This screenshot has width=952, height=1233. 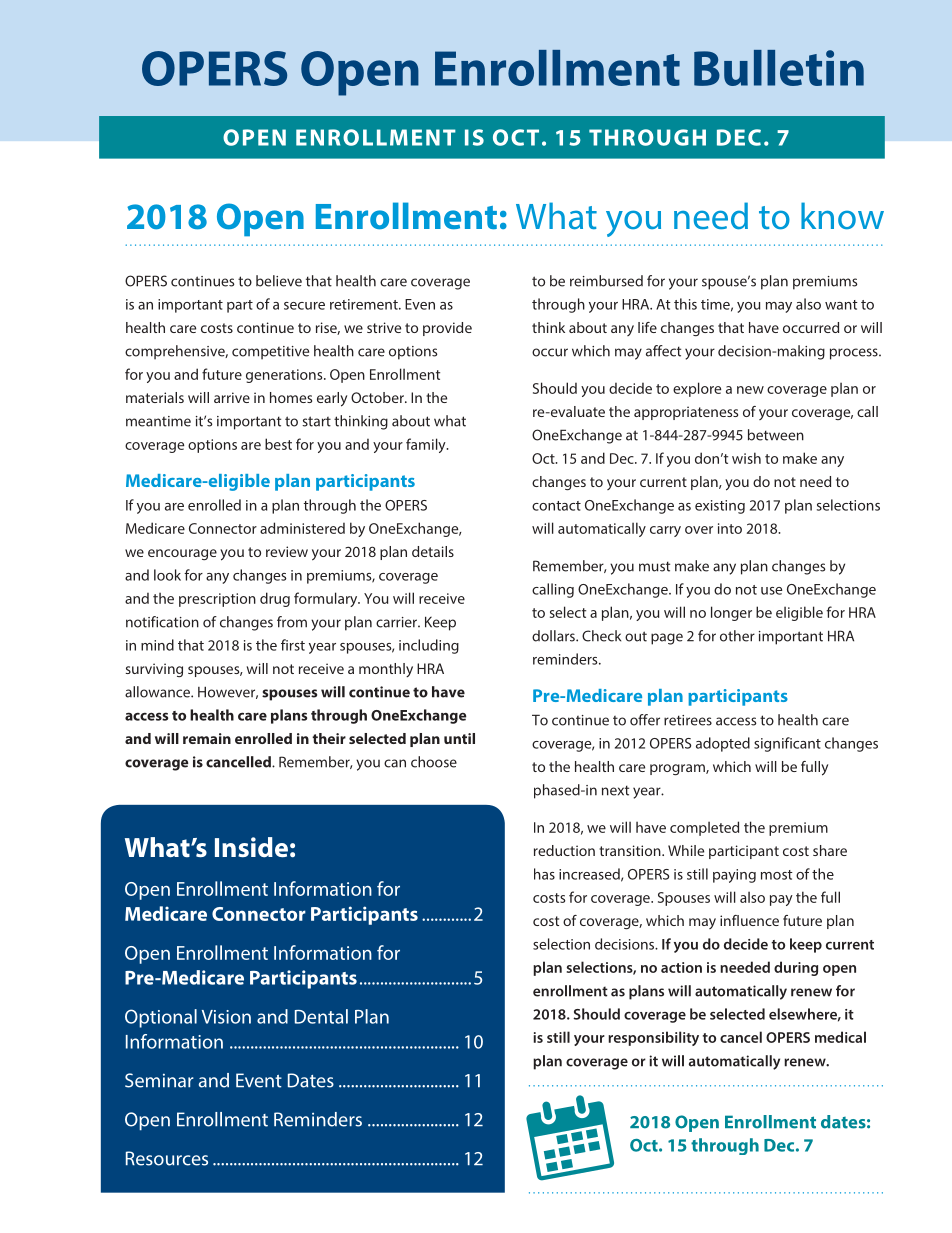 What do you see at coordinates (207, 738) in the screenshot?
I see `remain` at bounding box center [207, 738].
